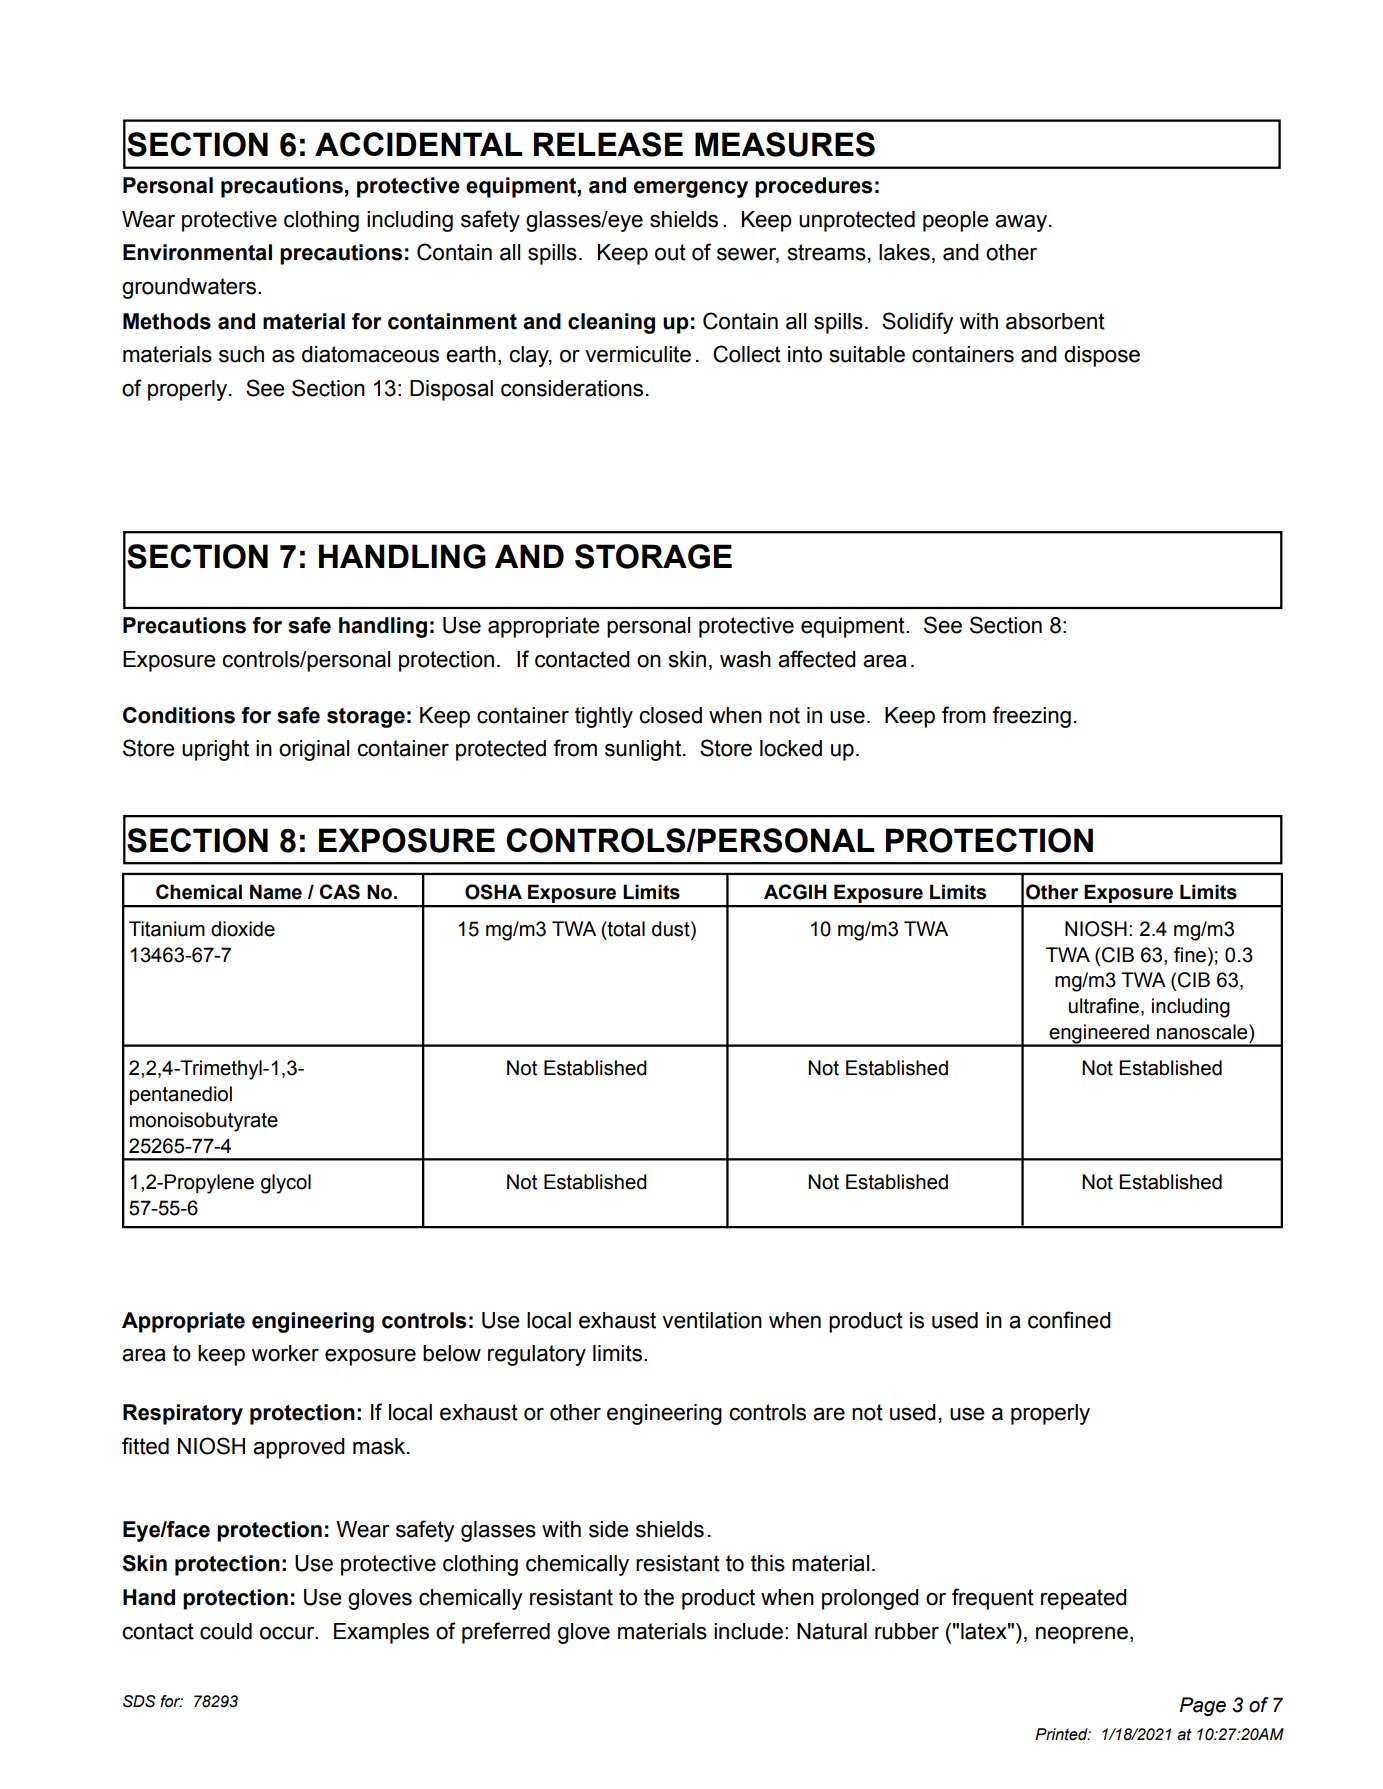 The height and width of the screenshot is (1789, 1383). Describe the element at coordinates (179, 715) in the screenshot. I see `Conditions` at that location.
